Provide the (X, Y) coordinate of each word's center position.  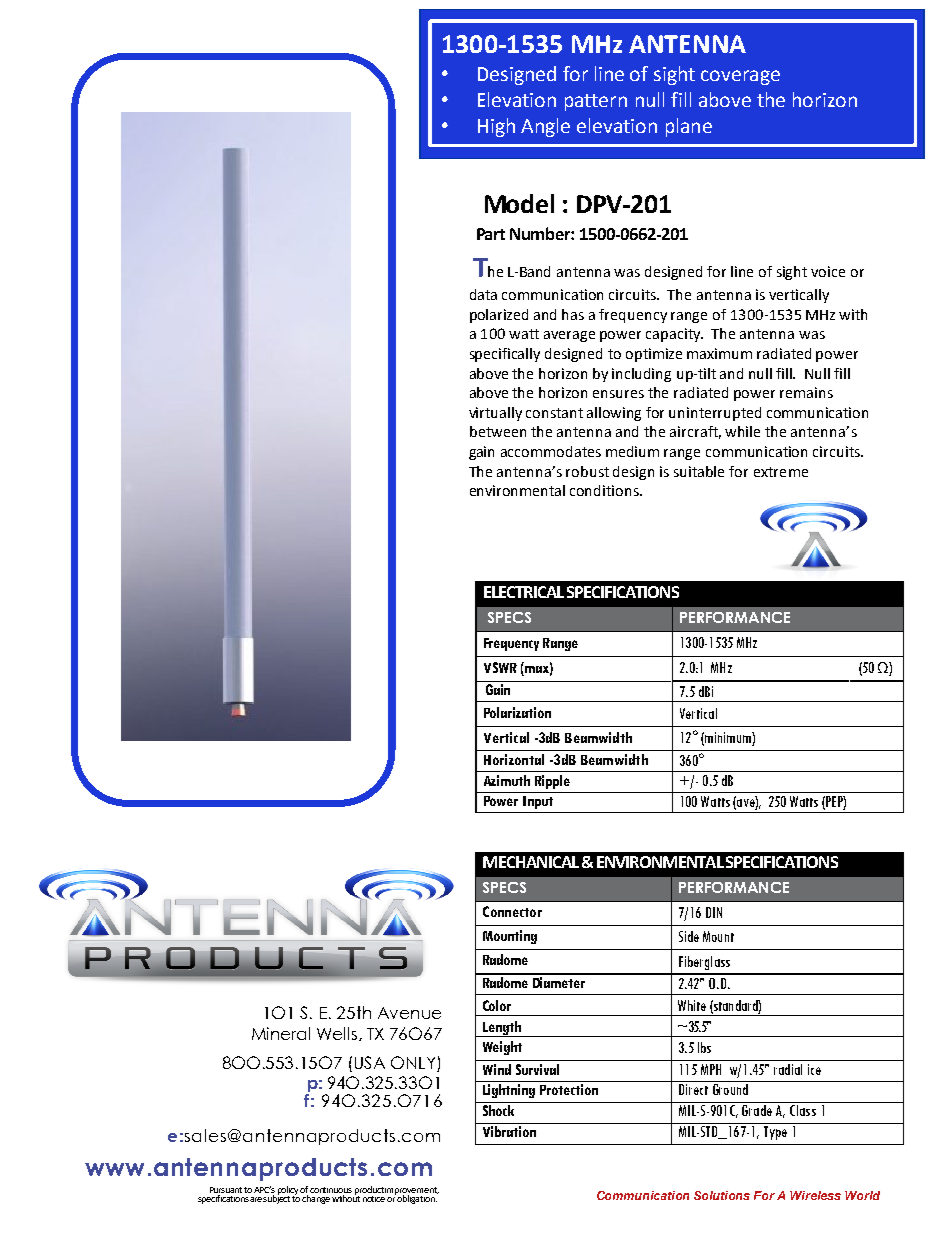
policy (289, 1191)
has (573, 314)
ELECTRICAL (524, 592)
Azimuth (507, 780)
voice (828, 271)
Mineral (281, 1033)
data (483, 294)
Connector (512, 911)
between (498, 431)
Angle (545, 127)
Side (689, 936)
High (496, 127)
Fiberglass (704, 963)
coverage (740, 77)
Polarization (517, 712)
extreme (781, 472)
